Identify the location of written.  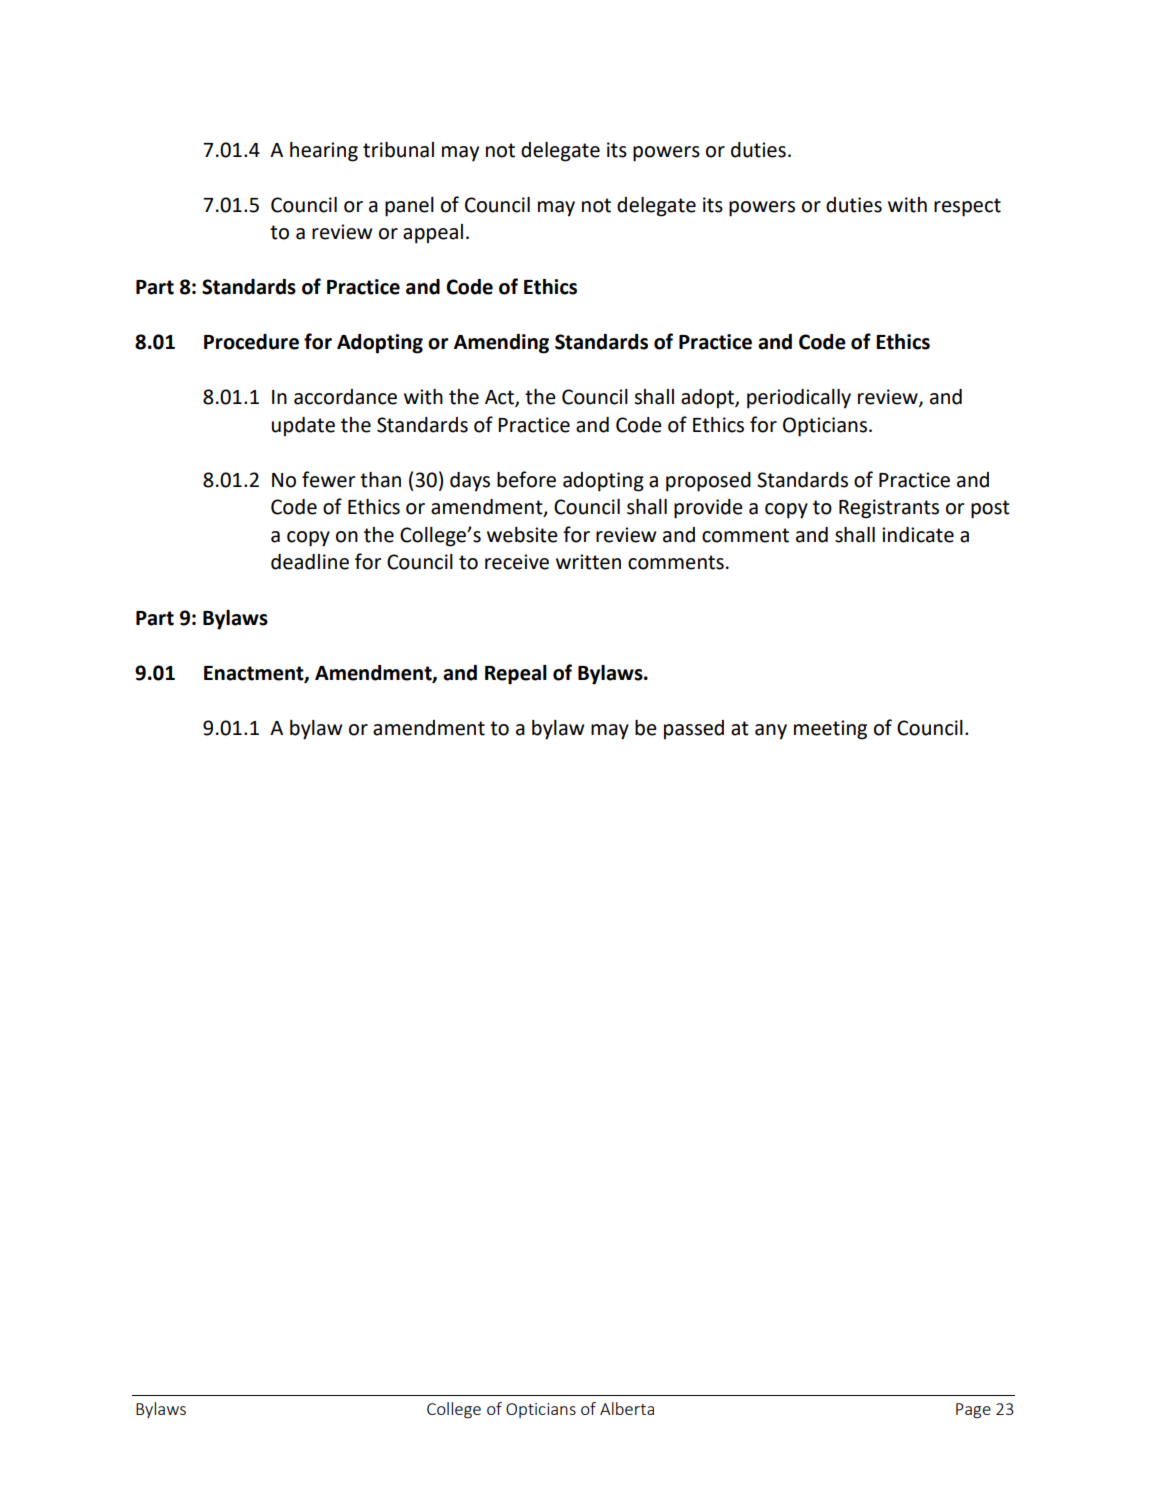
(588, 562).
